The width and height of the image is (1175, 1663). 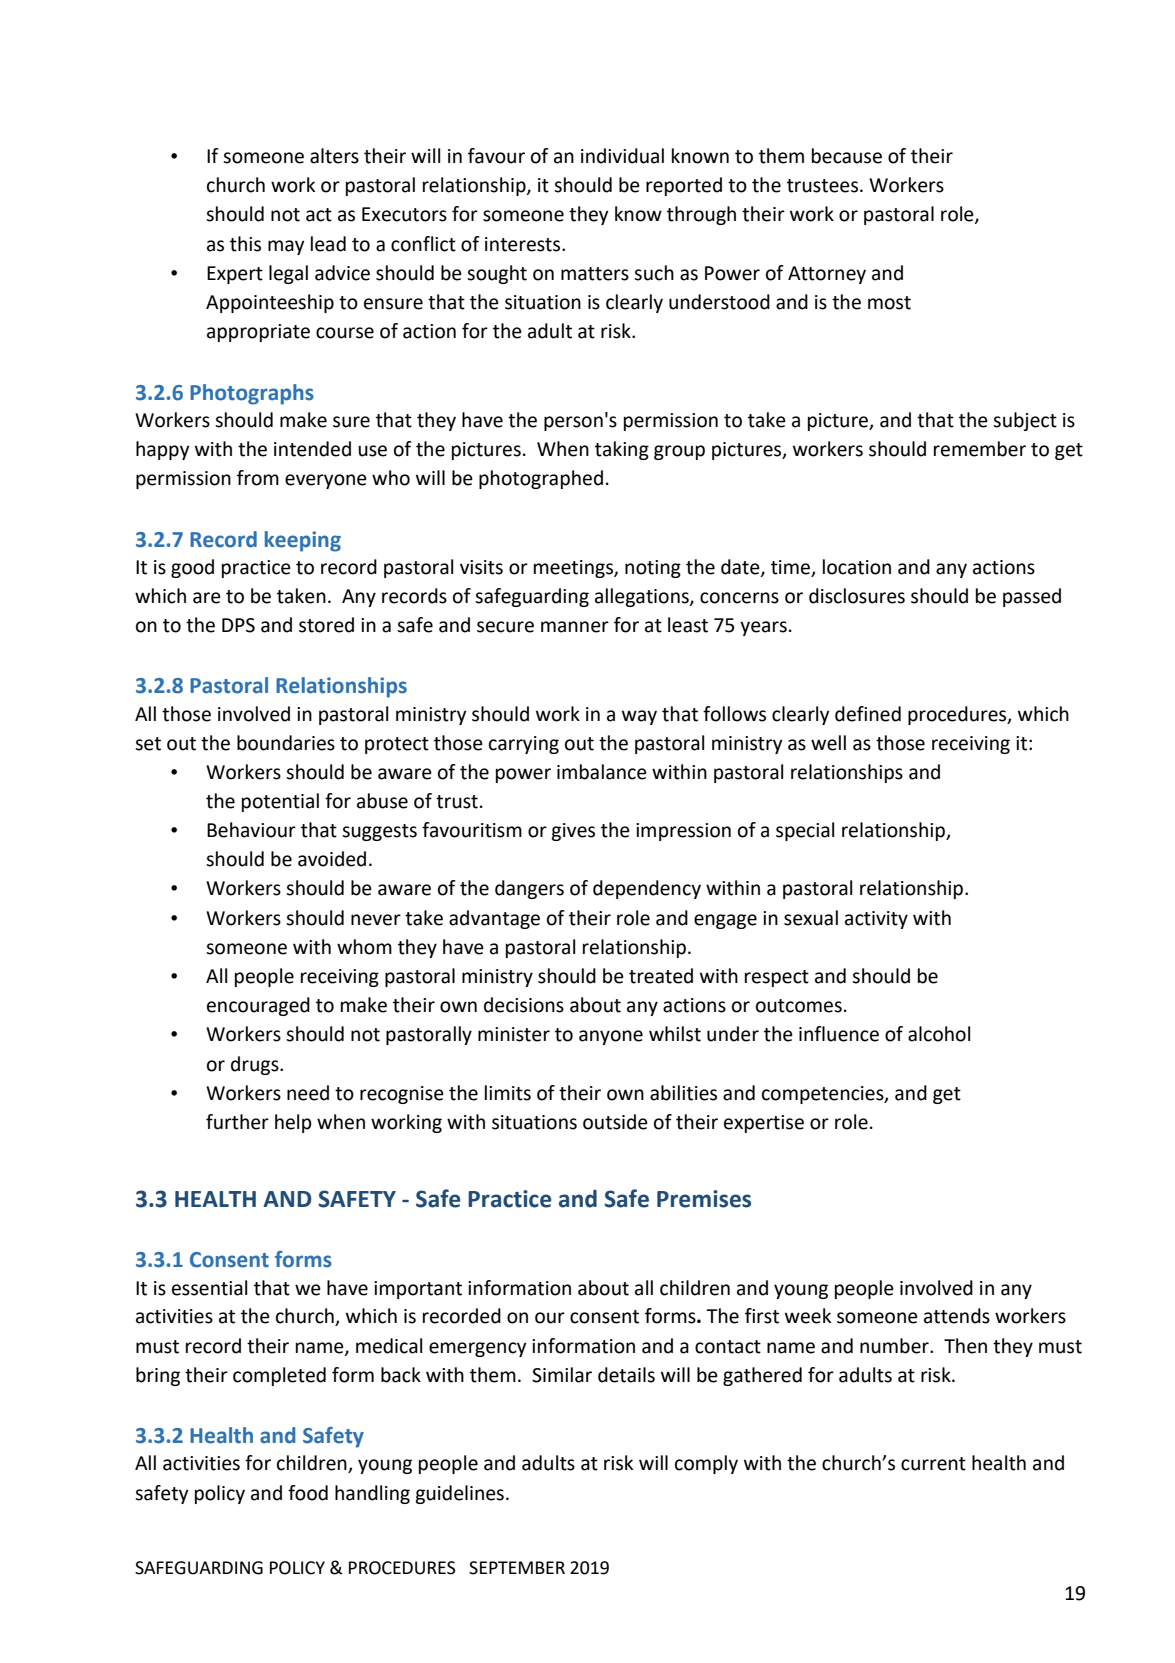 What do you see at coordinates (245, 244) in the image?
I see `this` at bounding box center [245, 244].
